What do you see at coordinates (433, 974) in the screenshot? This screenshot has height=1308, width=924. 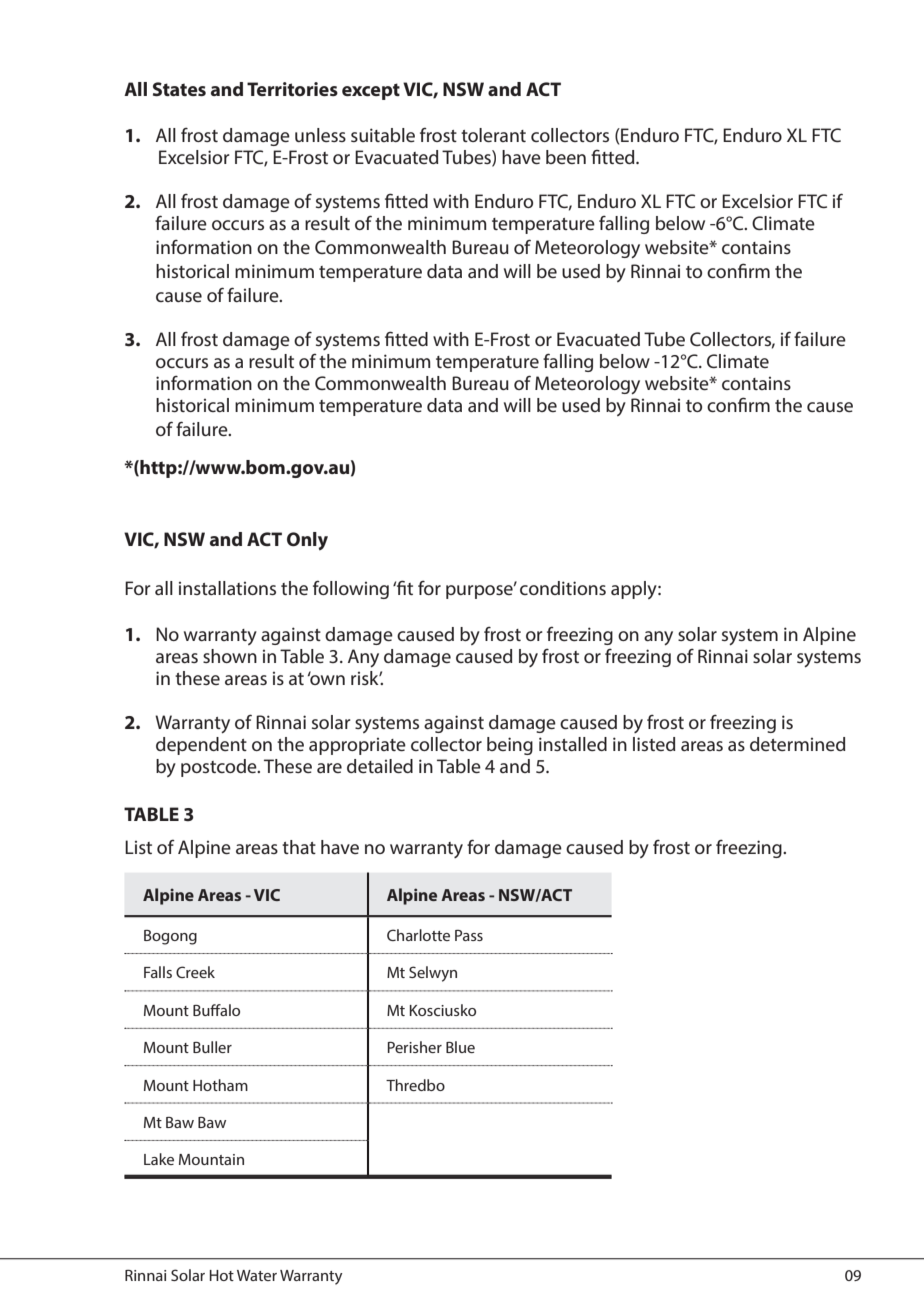 I see `Selwyn` at bounding box center [433, 974].
